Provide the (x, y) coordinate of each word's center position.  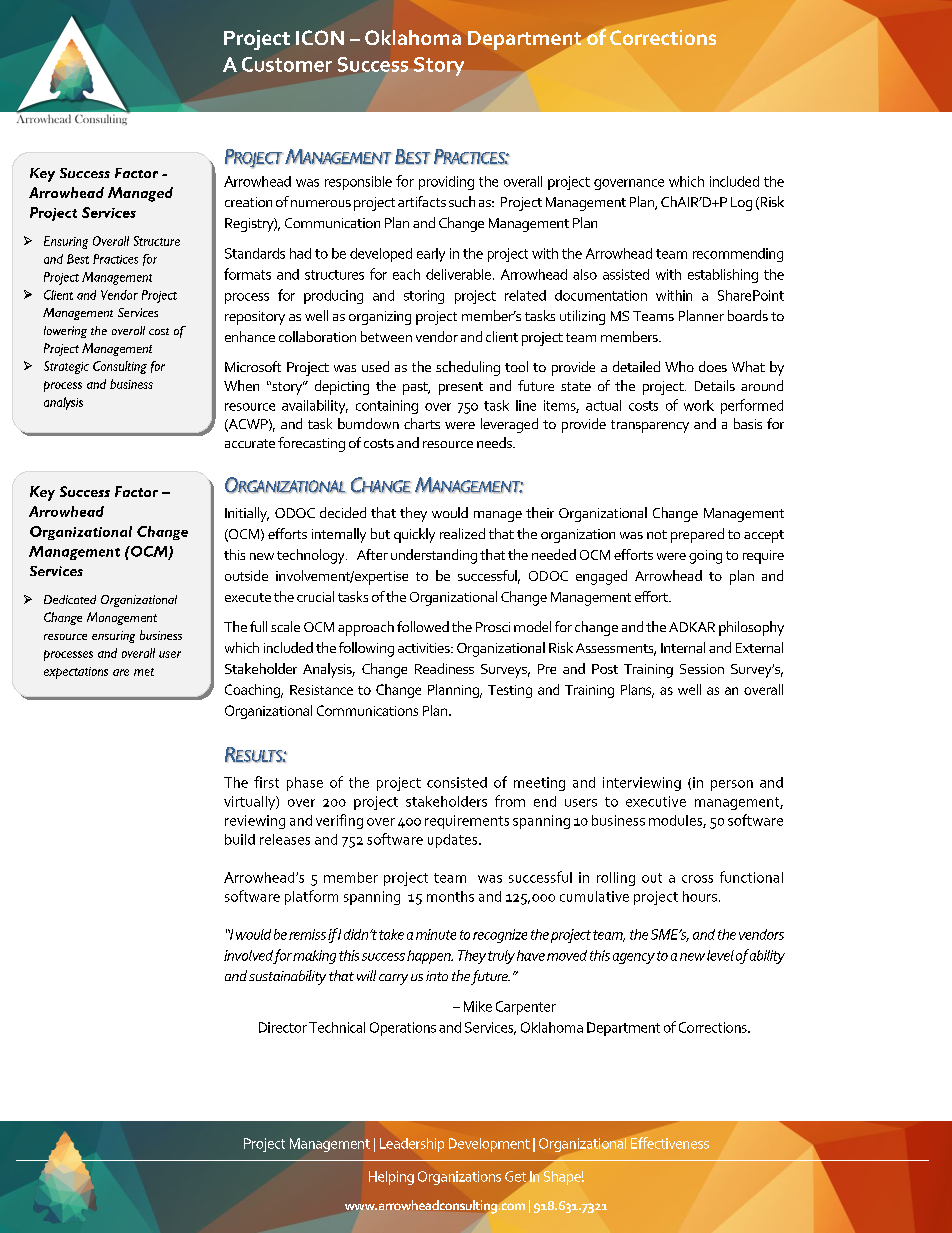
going (705, 557)
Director (283, 1027)
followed (423, 626)
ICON (320, 37)
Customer (287, 64)
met (144, 672)
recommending (738, 255)
